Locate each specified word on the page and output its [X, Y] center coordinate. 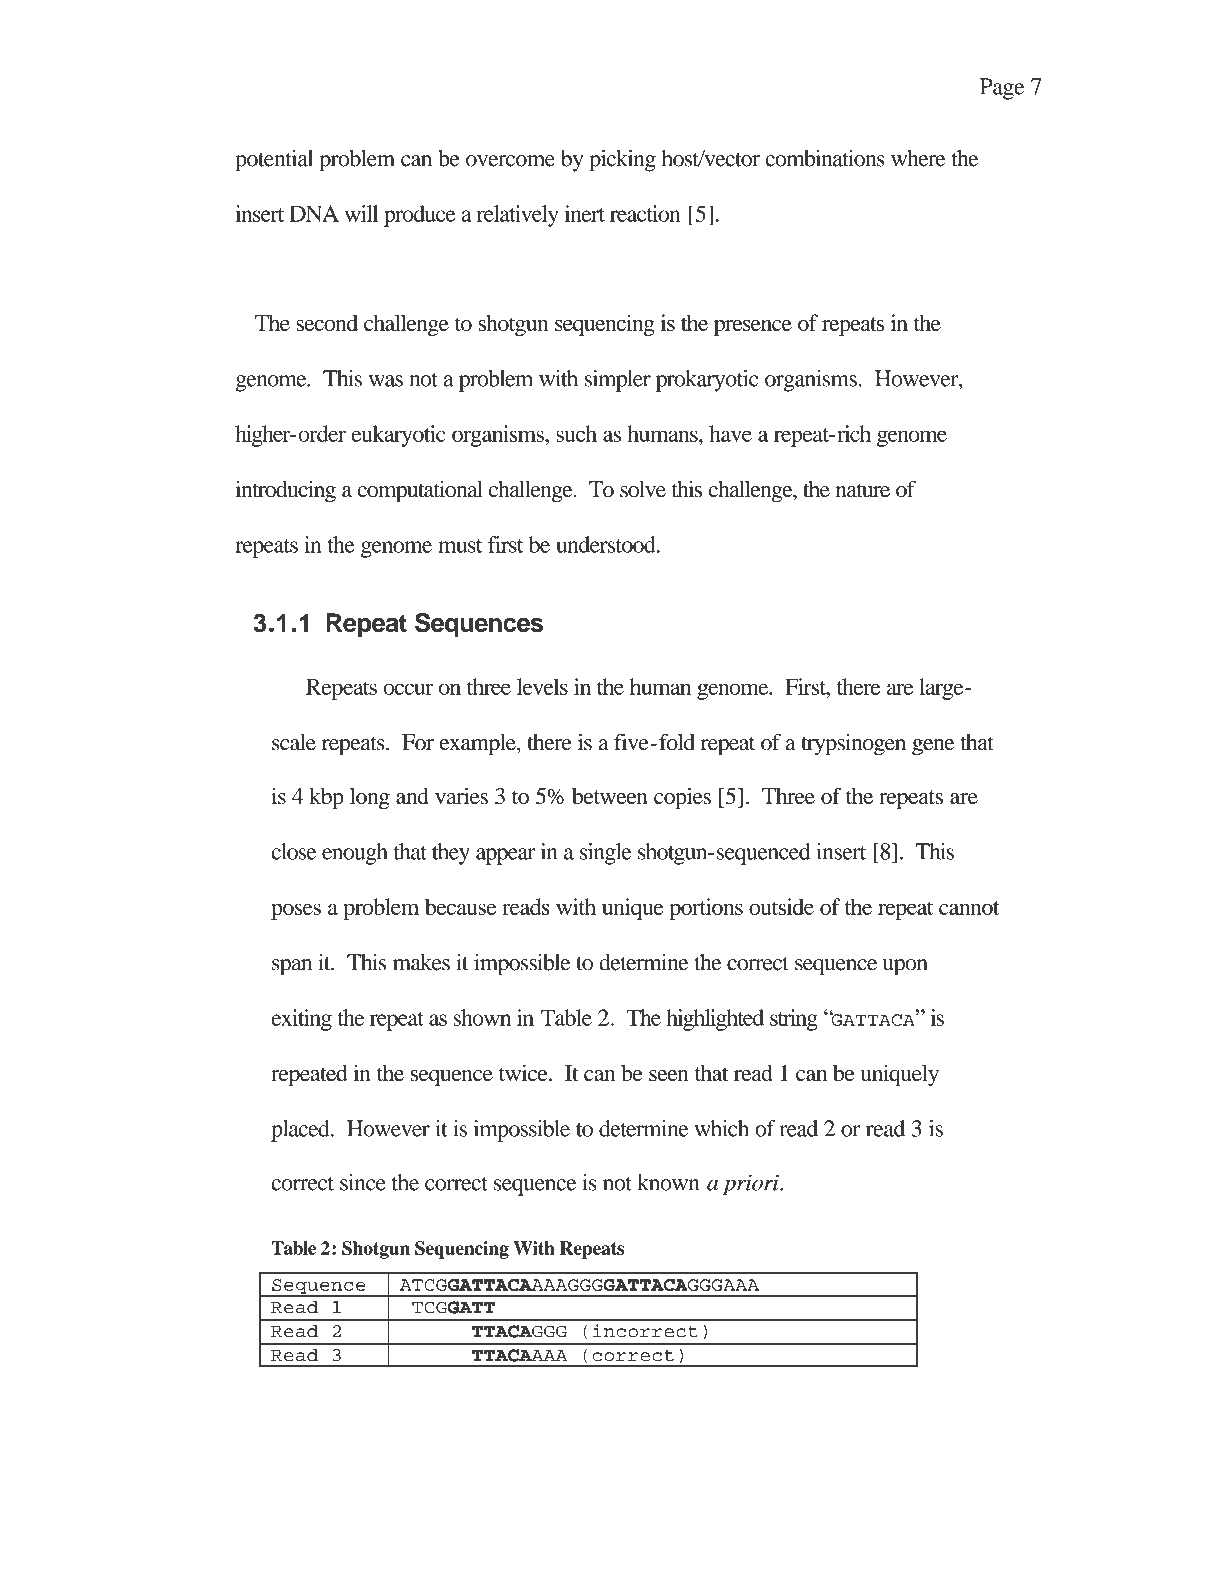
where [918, 158]
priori [752, 1184]
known [668, 1182]
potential [274, 161]
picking [622, 161]
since [363, 1182]
